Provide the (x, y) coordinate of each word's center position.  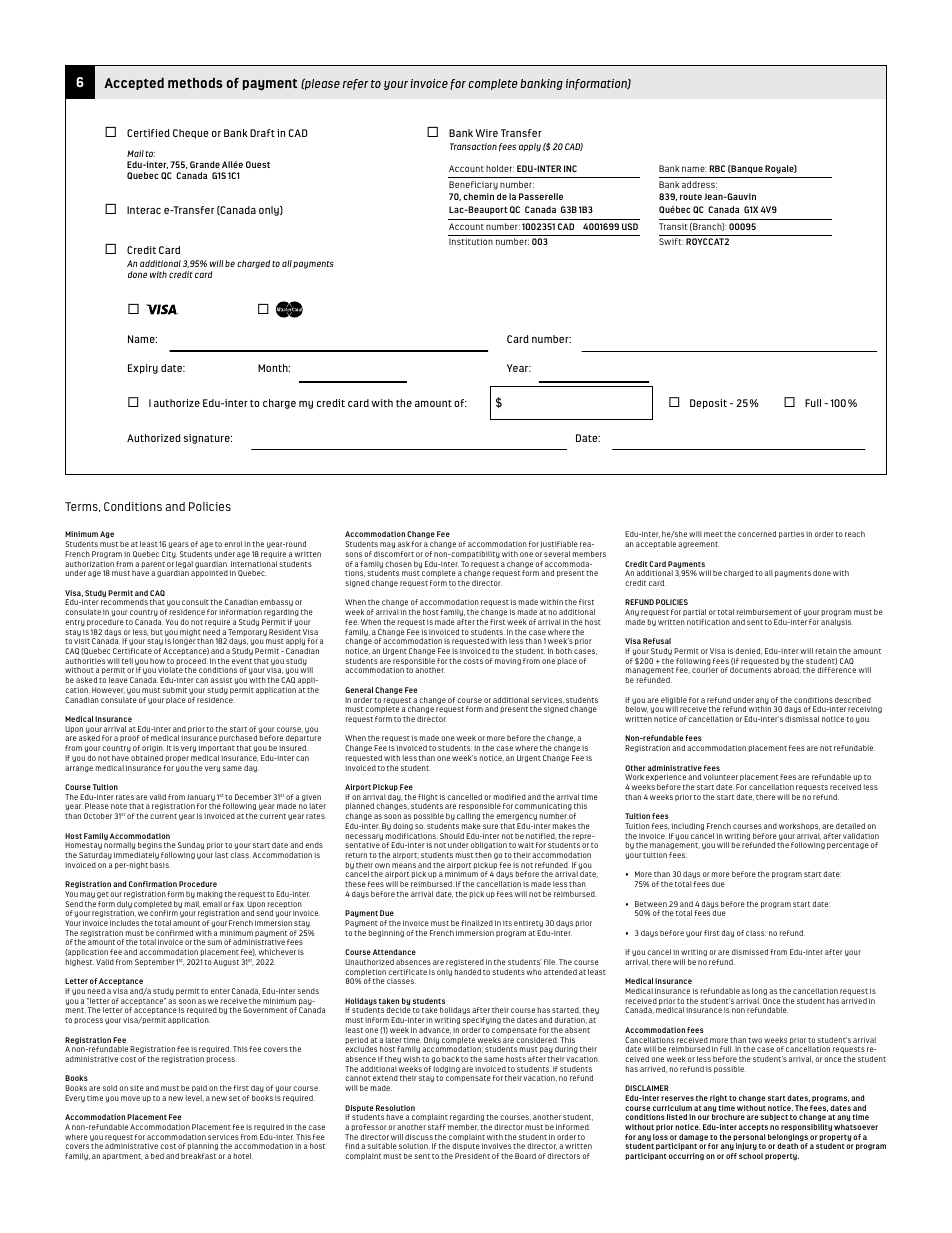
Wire (486, 133)
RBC (717, 168)
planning (203, 1148)
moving (508, 661)
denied (748, 651)
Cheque (190, 134)
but (157, 632)
